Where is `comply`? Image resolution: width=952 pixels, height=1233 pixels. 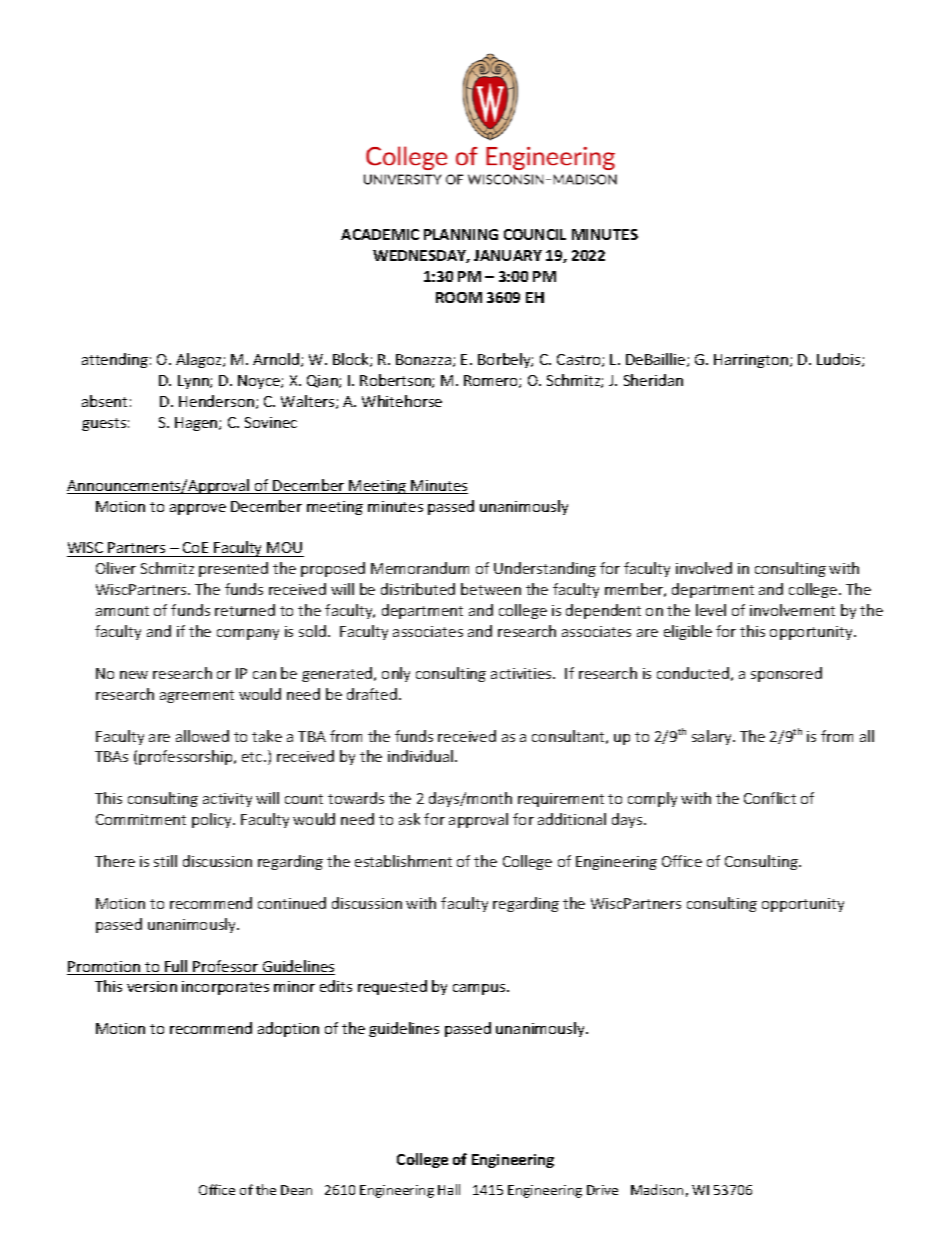
comply is located at coordinates (652, 799).
